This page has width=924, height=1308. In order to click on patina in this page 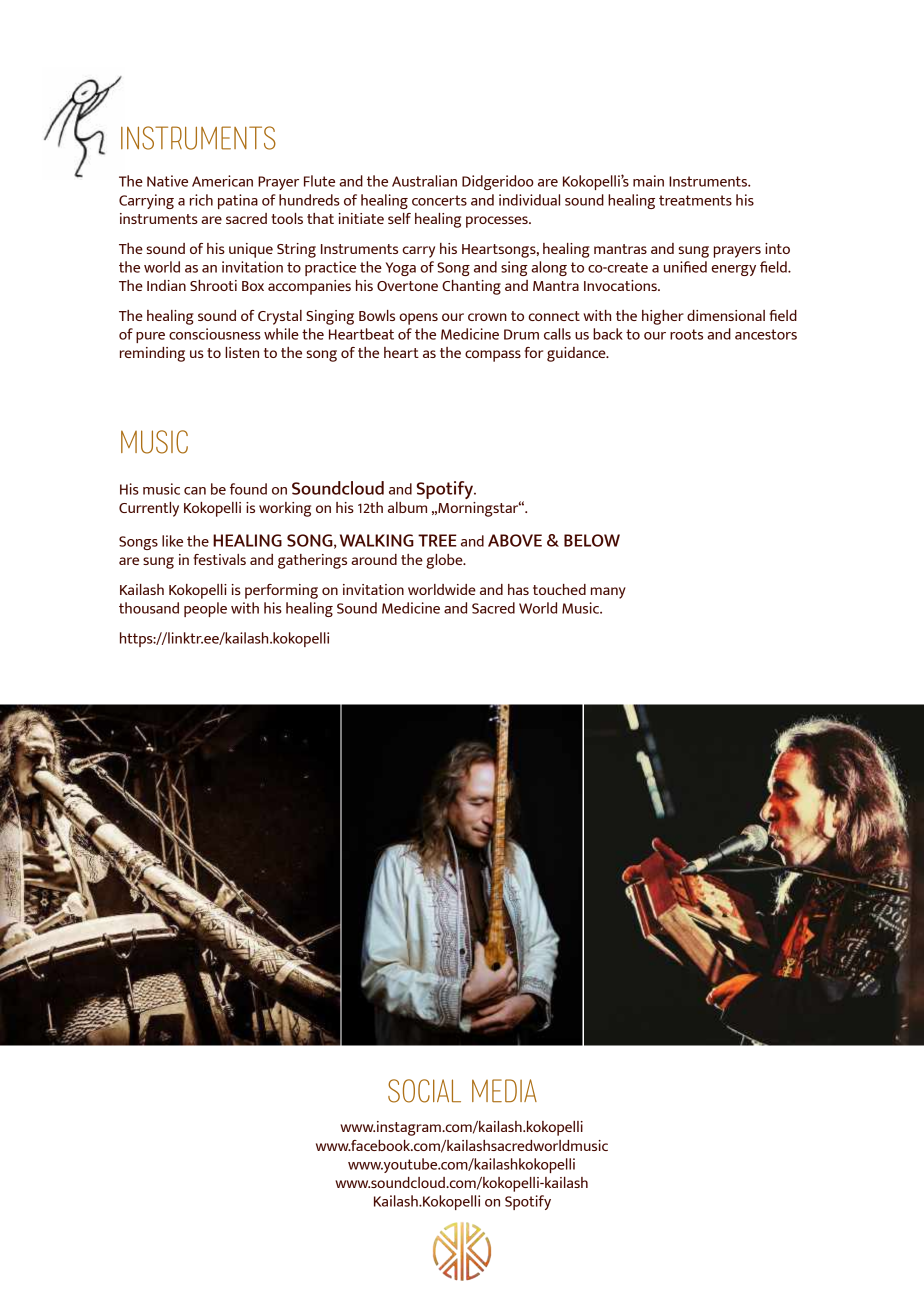, I will do `click(238, 201)`.
